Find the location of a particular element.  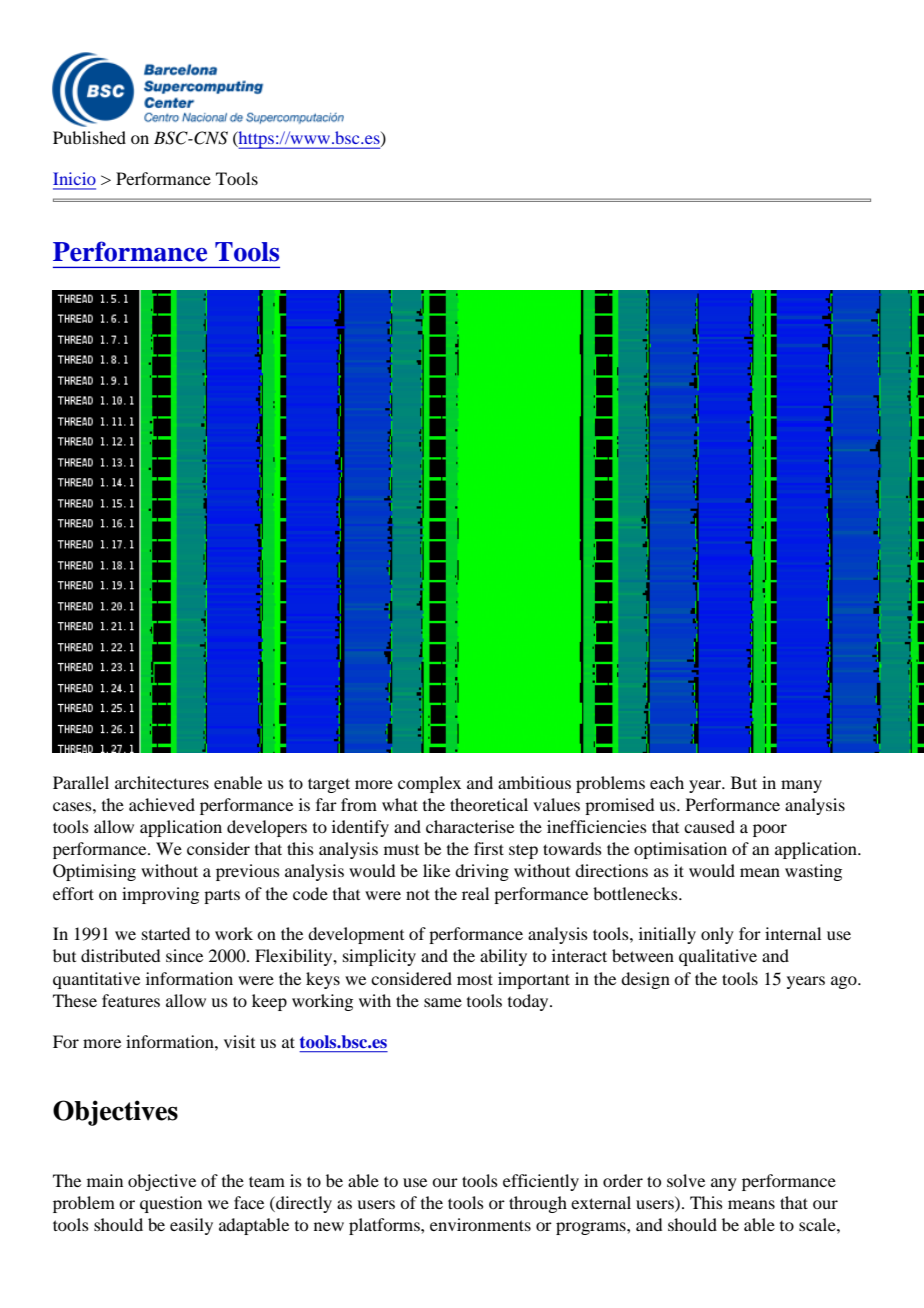

complex is located at coordinates (429, 784).
